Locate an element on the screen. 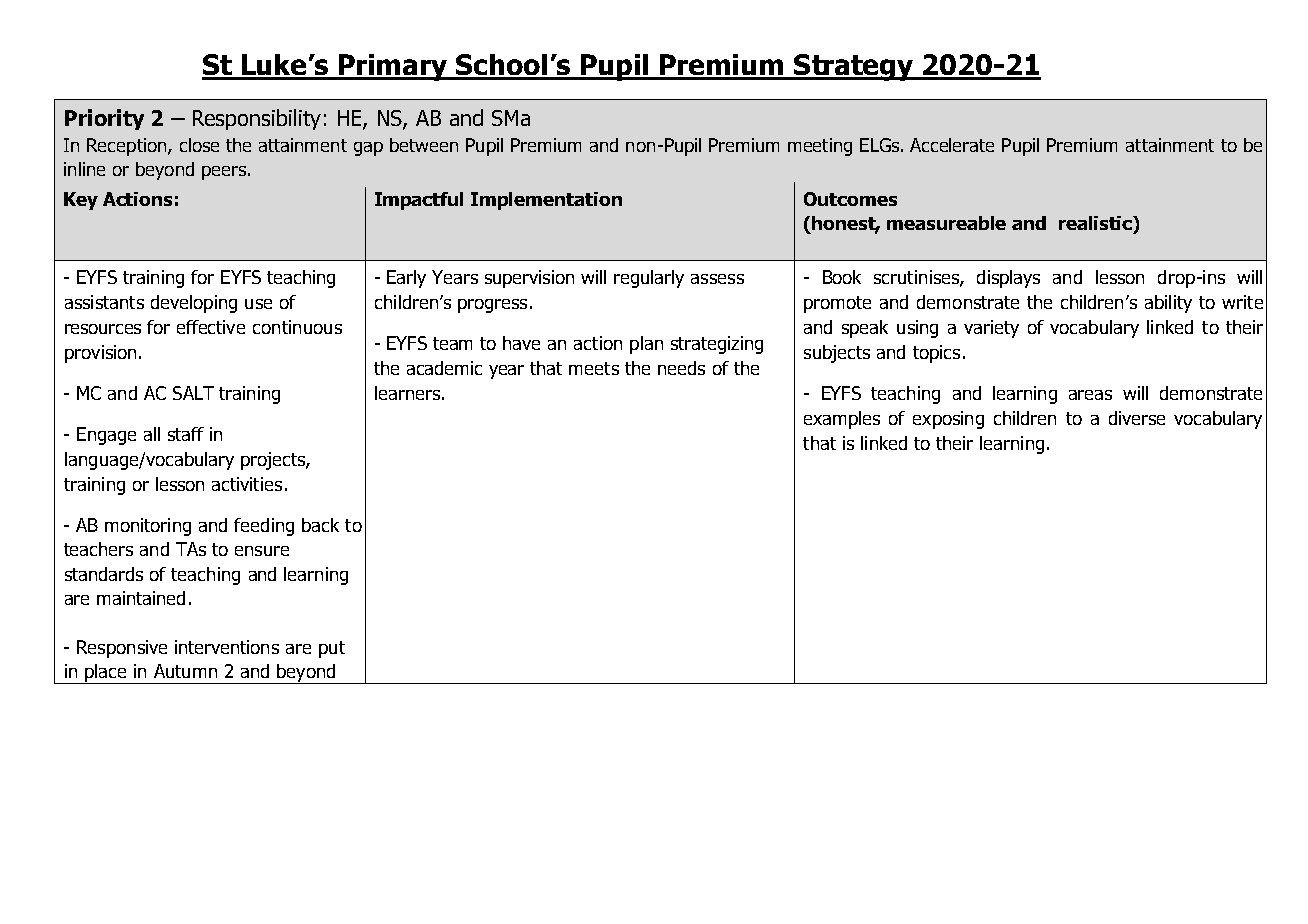  Responsibility is located at coordinates (257, 119).
